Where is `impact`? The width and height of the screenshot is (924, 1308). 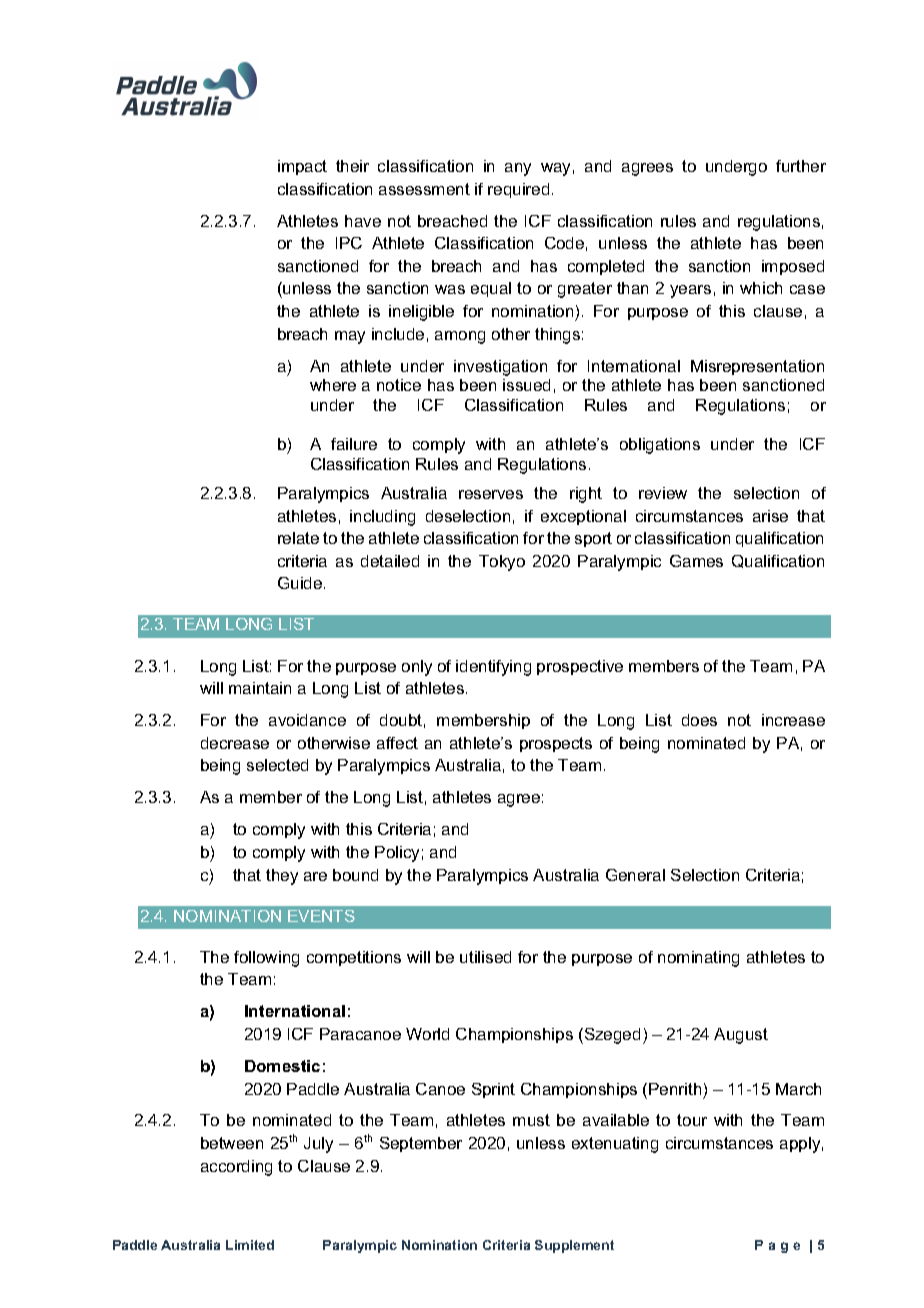 impact is located at coordinates (302, 167).
